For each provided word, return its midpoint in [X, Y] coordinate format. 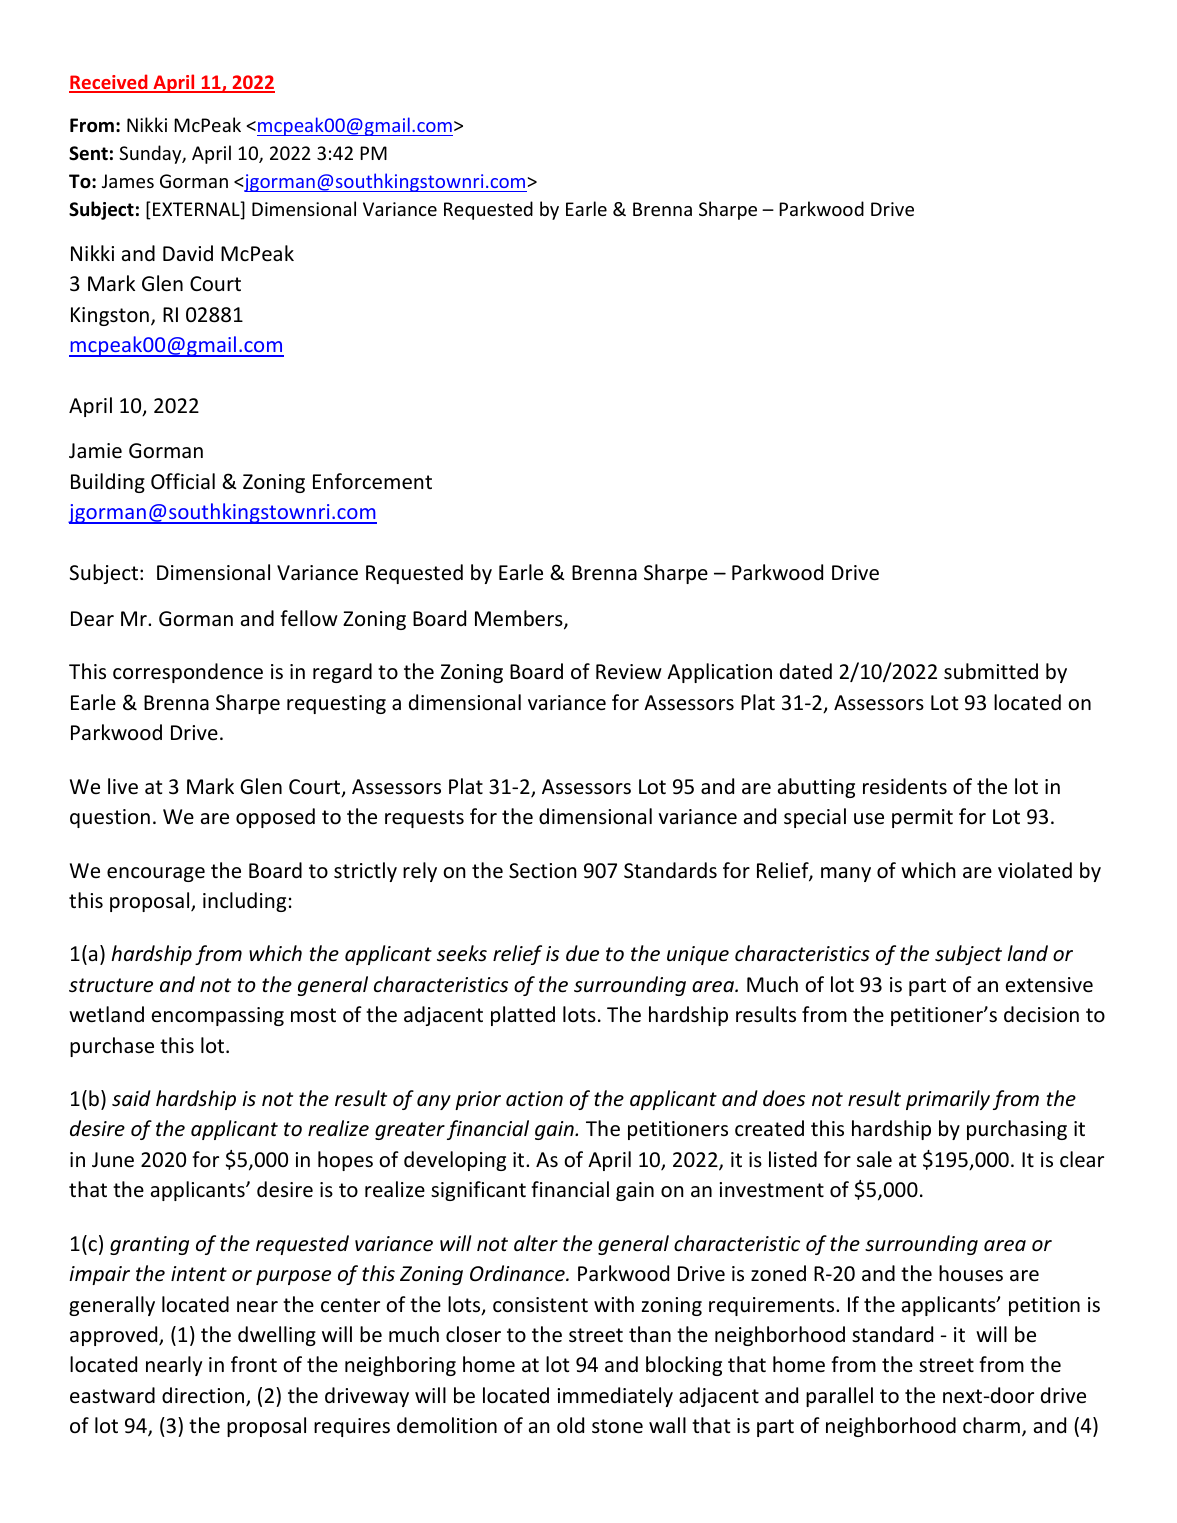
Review [629, 671]
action [534, 1099]
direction [204, 1396]
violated [1035, 870]
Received [109, 83]
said [131, 1098]
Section [543, 871]
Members [520, 619]
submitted [991, 671]
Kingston [110, 316]
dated [806, 671]
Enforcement [372, 481]
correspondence [188, 673]
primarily [948, 1100]
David [188, 253]
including [244, 902]
